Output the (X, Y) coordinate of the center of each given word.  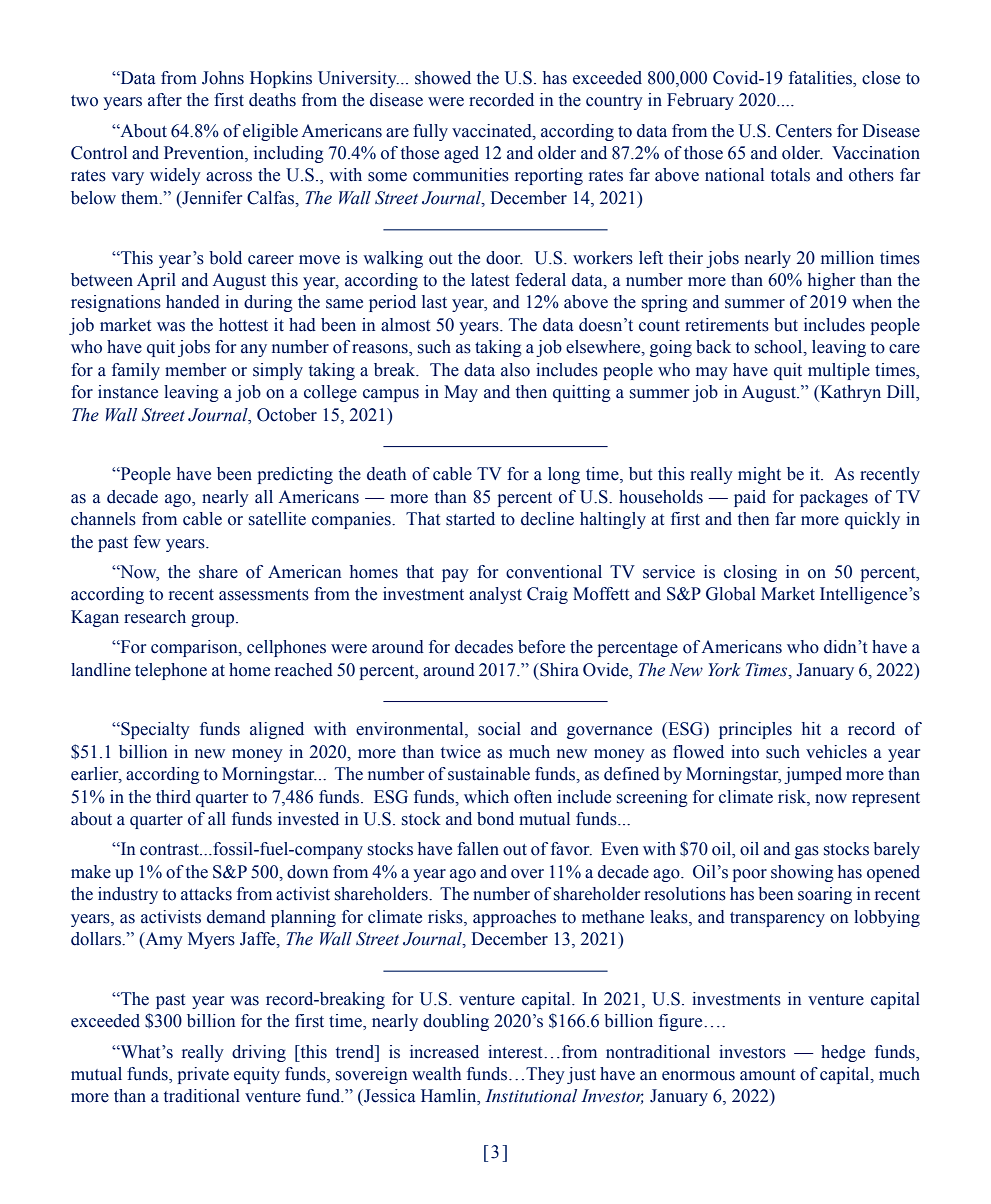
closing (750, 573)
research (155, 617)
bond (495, 819)
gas (807, 852)
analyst (495, 595)
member (195, 370)
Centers (804, 131)
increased (444, 1052)
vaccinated (493, 131)
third (173, 797)
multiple (839, 371)
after (165, 100)
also (515, 370)
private (203, 1075)
